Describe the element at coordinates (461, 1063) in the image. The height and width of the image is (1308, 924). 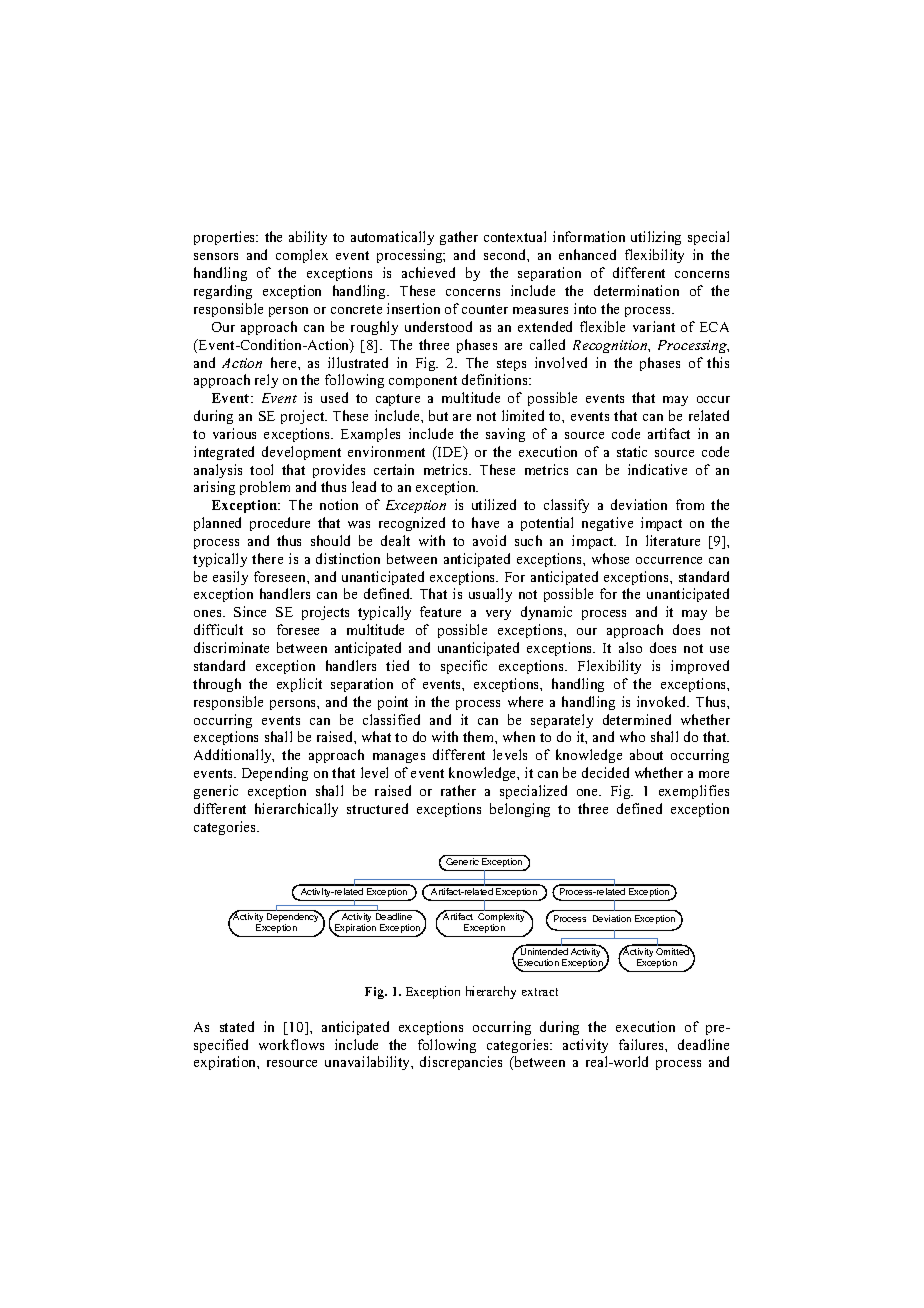
I see `discrepancies` at that location.
